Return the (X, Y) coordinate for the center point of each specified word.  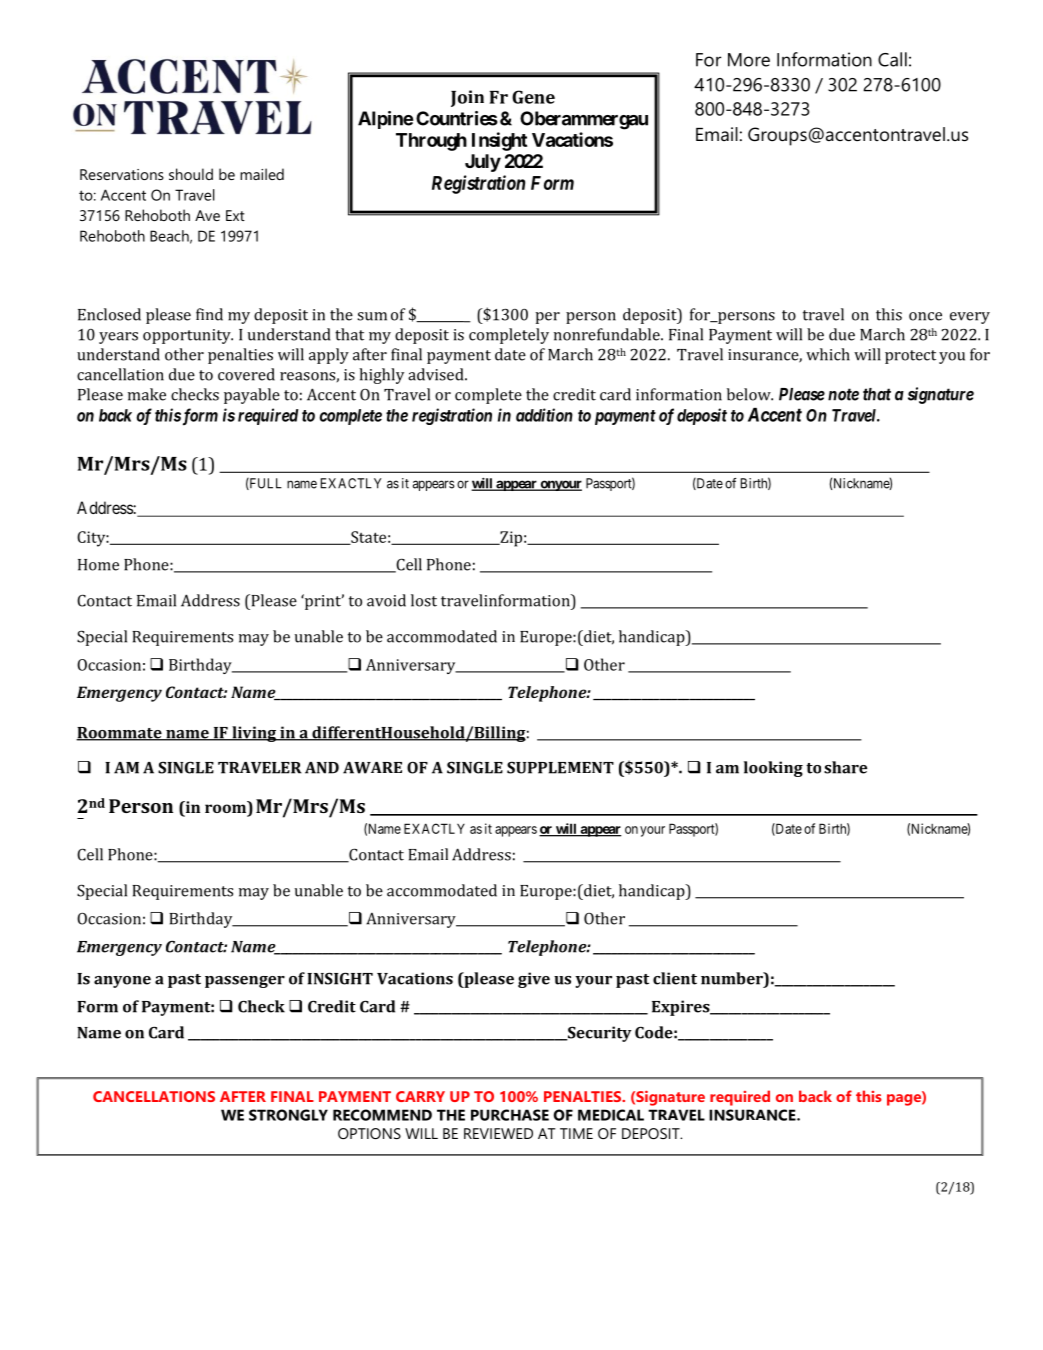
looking (773, 769)
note (843, 394)
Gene (533, 97)
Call (892, 59)
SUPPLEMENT (560, 768)
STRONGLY (288, 1115)
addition (544, 415)
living (254, 734)
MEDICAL (611, 1115)
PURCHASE (510, 1115)
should (191, 174)
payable (252, 396)
